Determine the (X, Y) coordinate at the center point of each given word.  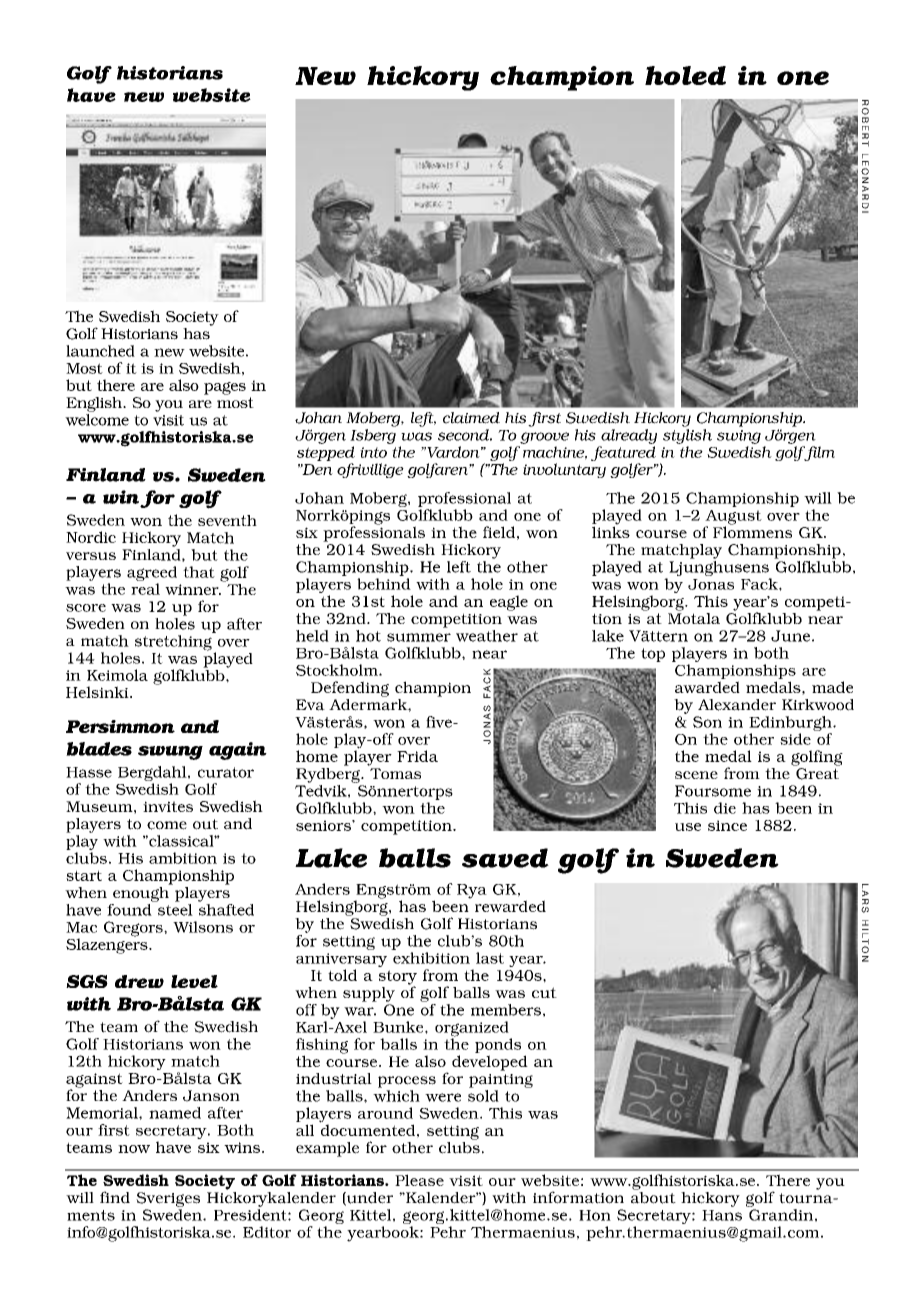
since (727, 825)
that (199, 572)
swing (739, 437)
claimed (471, 418)
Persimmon (120, 726)
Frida (417, 756)
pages (225, 388)
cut (544, 992)
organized (473, 1030)
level (194, 981)
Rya (472, 891)
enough (142, 893)
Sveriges (168, 1199)
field (499, 532)
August (733, 518)
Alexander (737, 705)
